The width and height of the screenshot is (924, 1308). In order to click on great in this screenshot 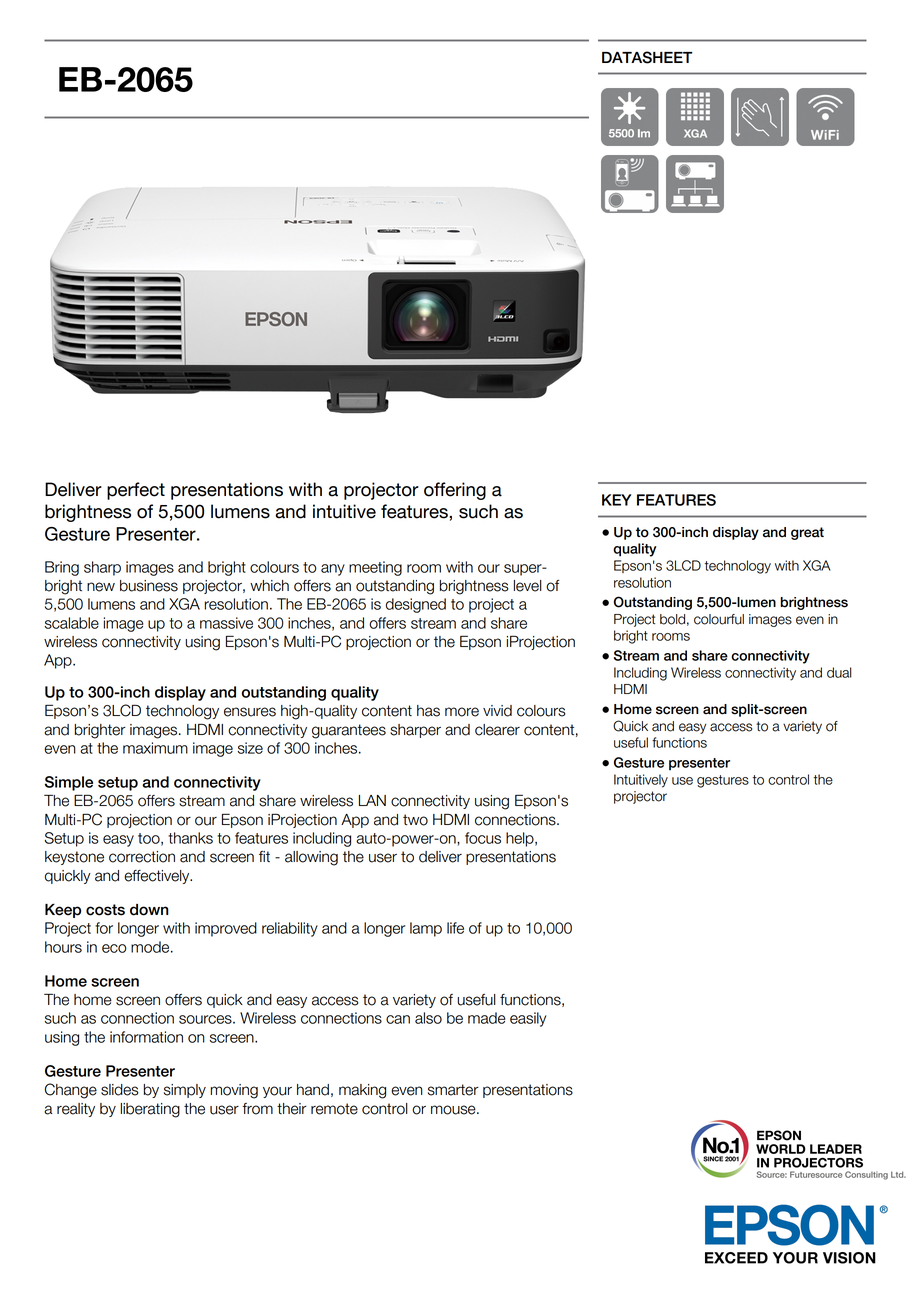, I will do `click(807, 533)`.
